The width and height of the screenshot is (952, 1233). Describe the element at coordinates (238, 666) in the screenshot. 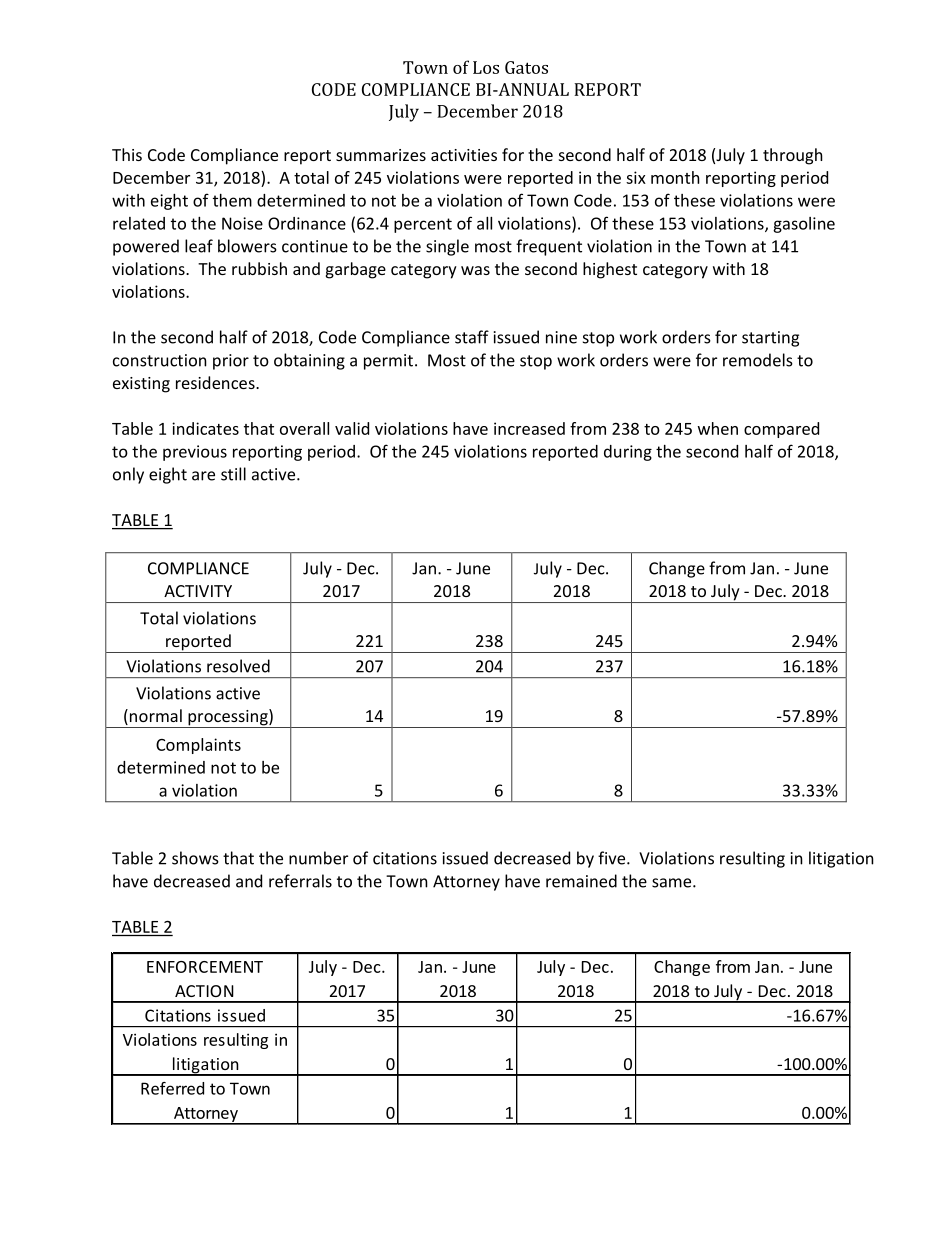

I see `resolved` at that location.
